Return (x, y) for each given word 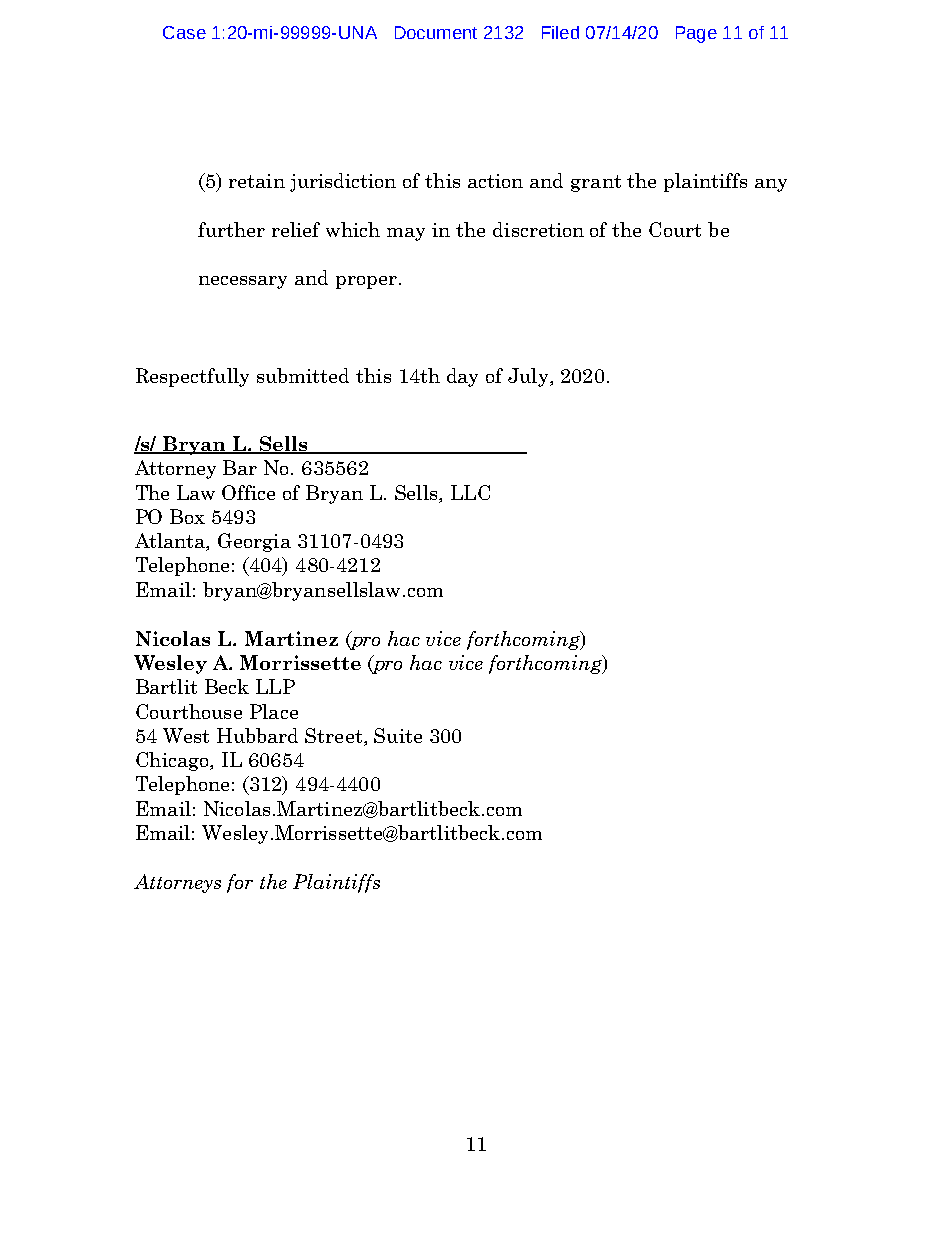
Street (335, 737)
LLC (470, 492)
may (406, 234)
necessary (243, 282)
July (529, 377)
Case (184, 32)
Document (436, 32)
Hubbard (257, 735)
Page (696, 34)
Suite (398, 735)
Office (248, 492)
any (771, 185)
